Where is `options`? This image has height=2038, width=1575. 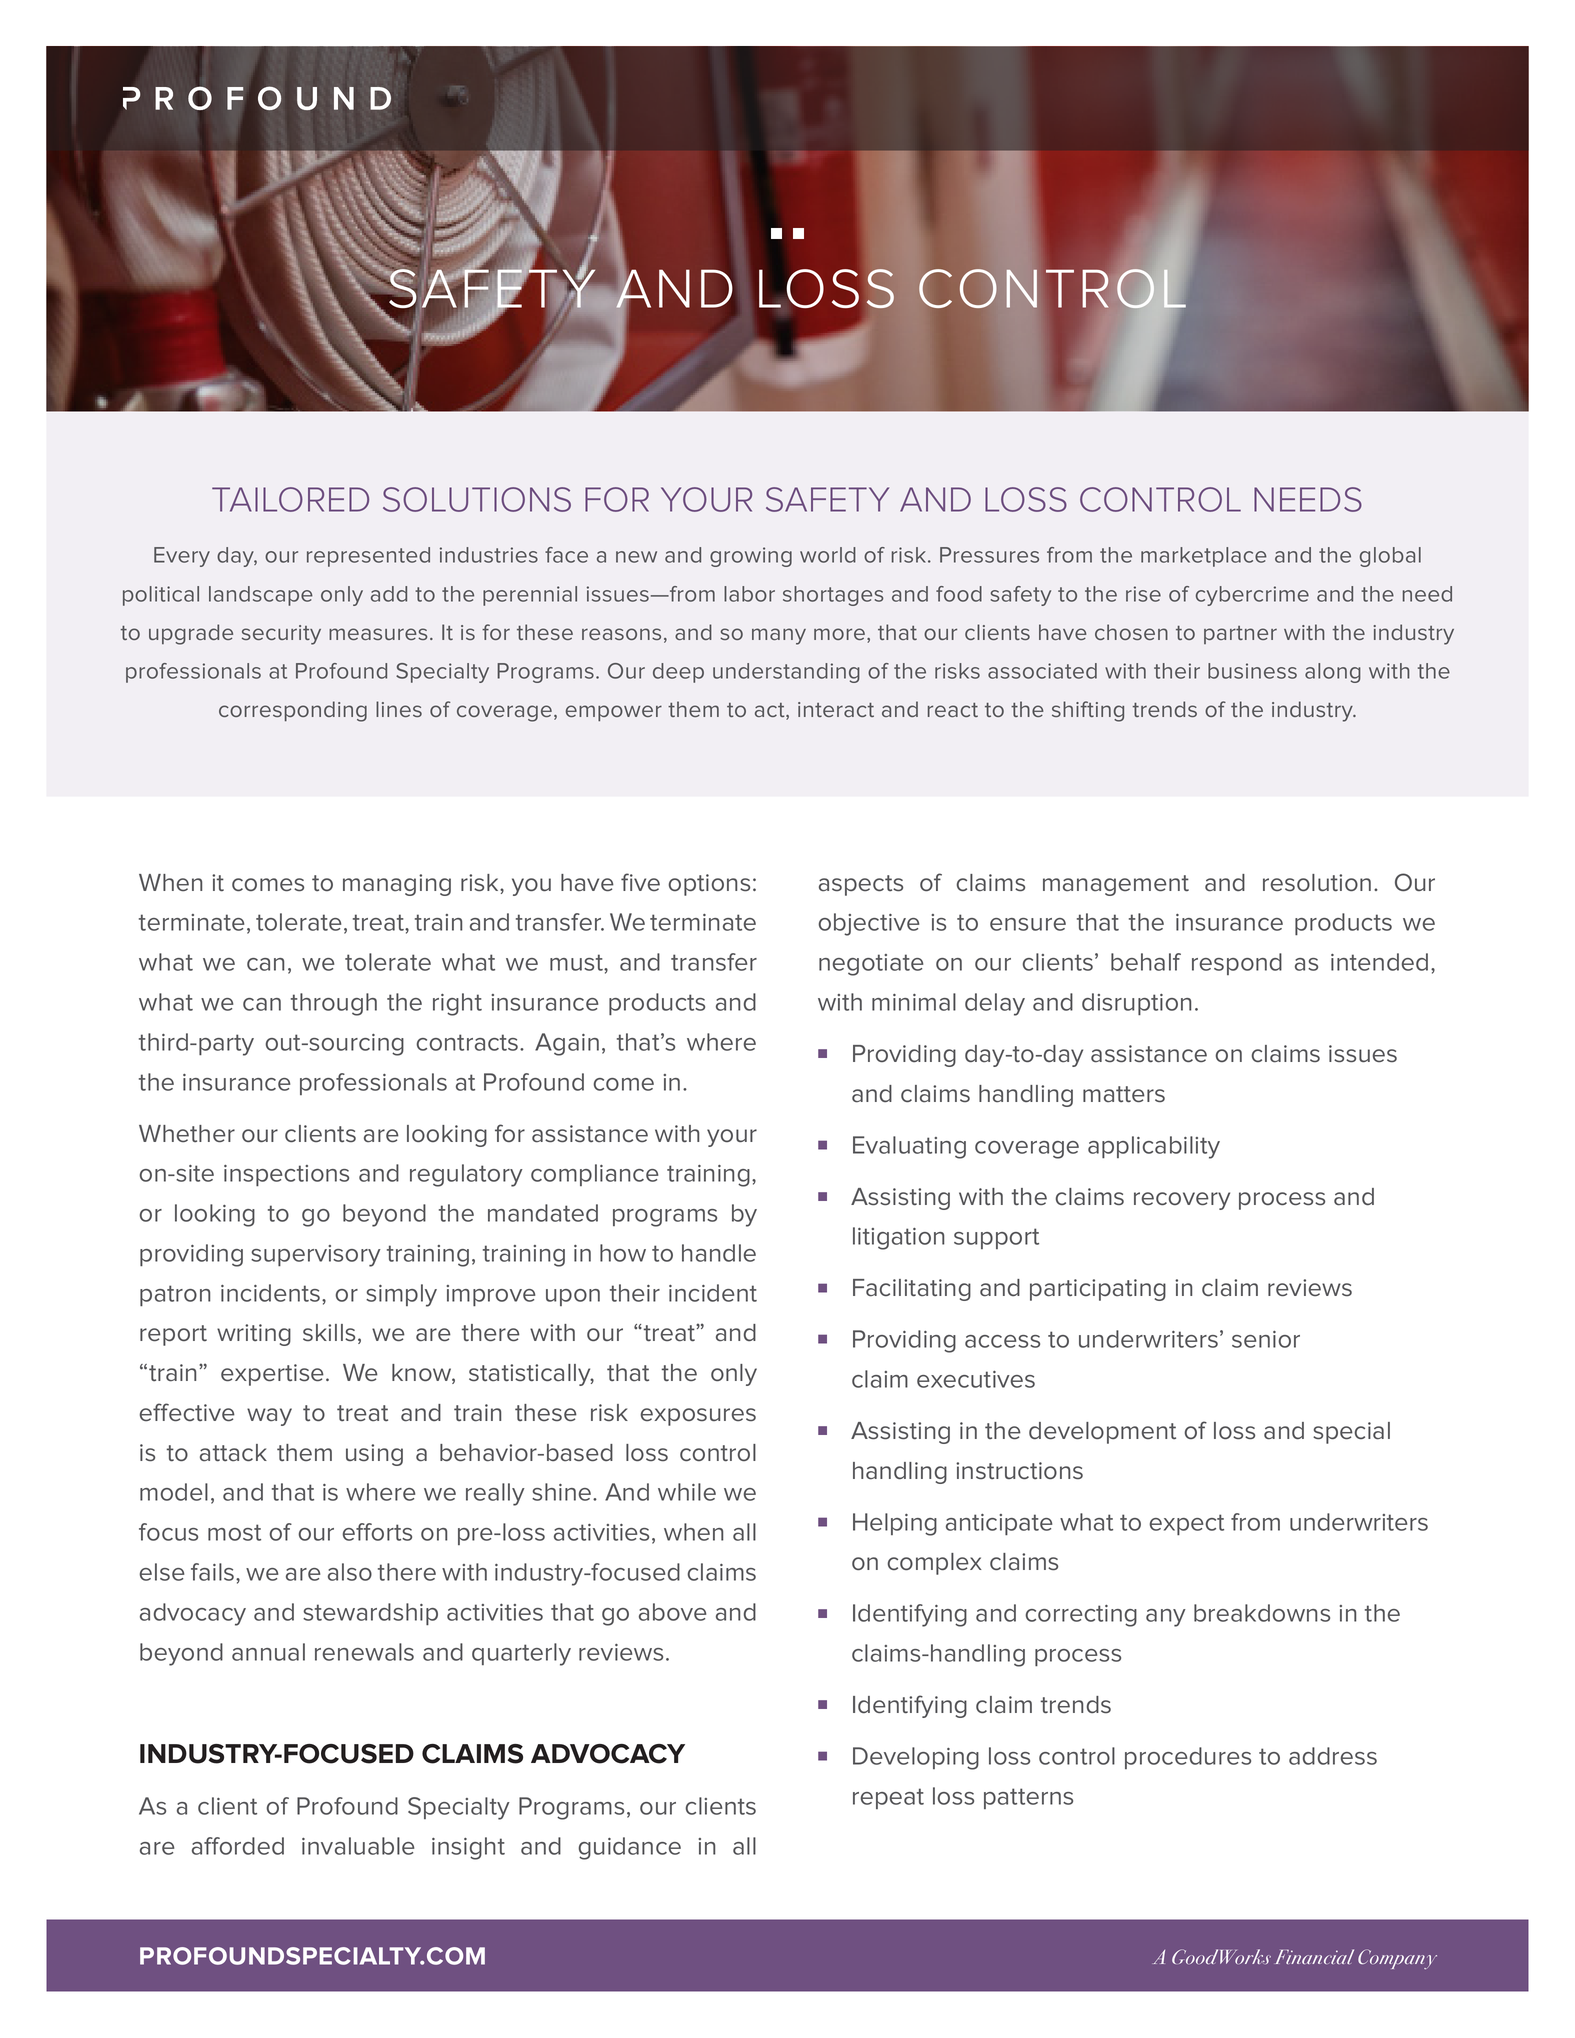 options is located at coordinates (709, 885).
